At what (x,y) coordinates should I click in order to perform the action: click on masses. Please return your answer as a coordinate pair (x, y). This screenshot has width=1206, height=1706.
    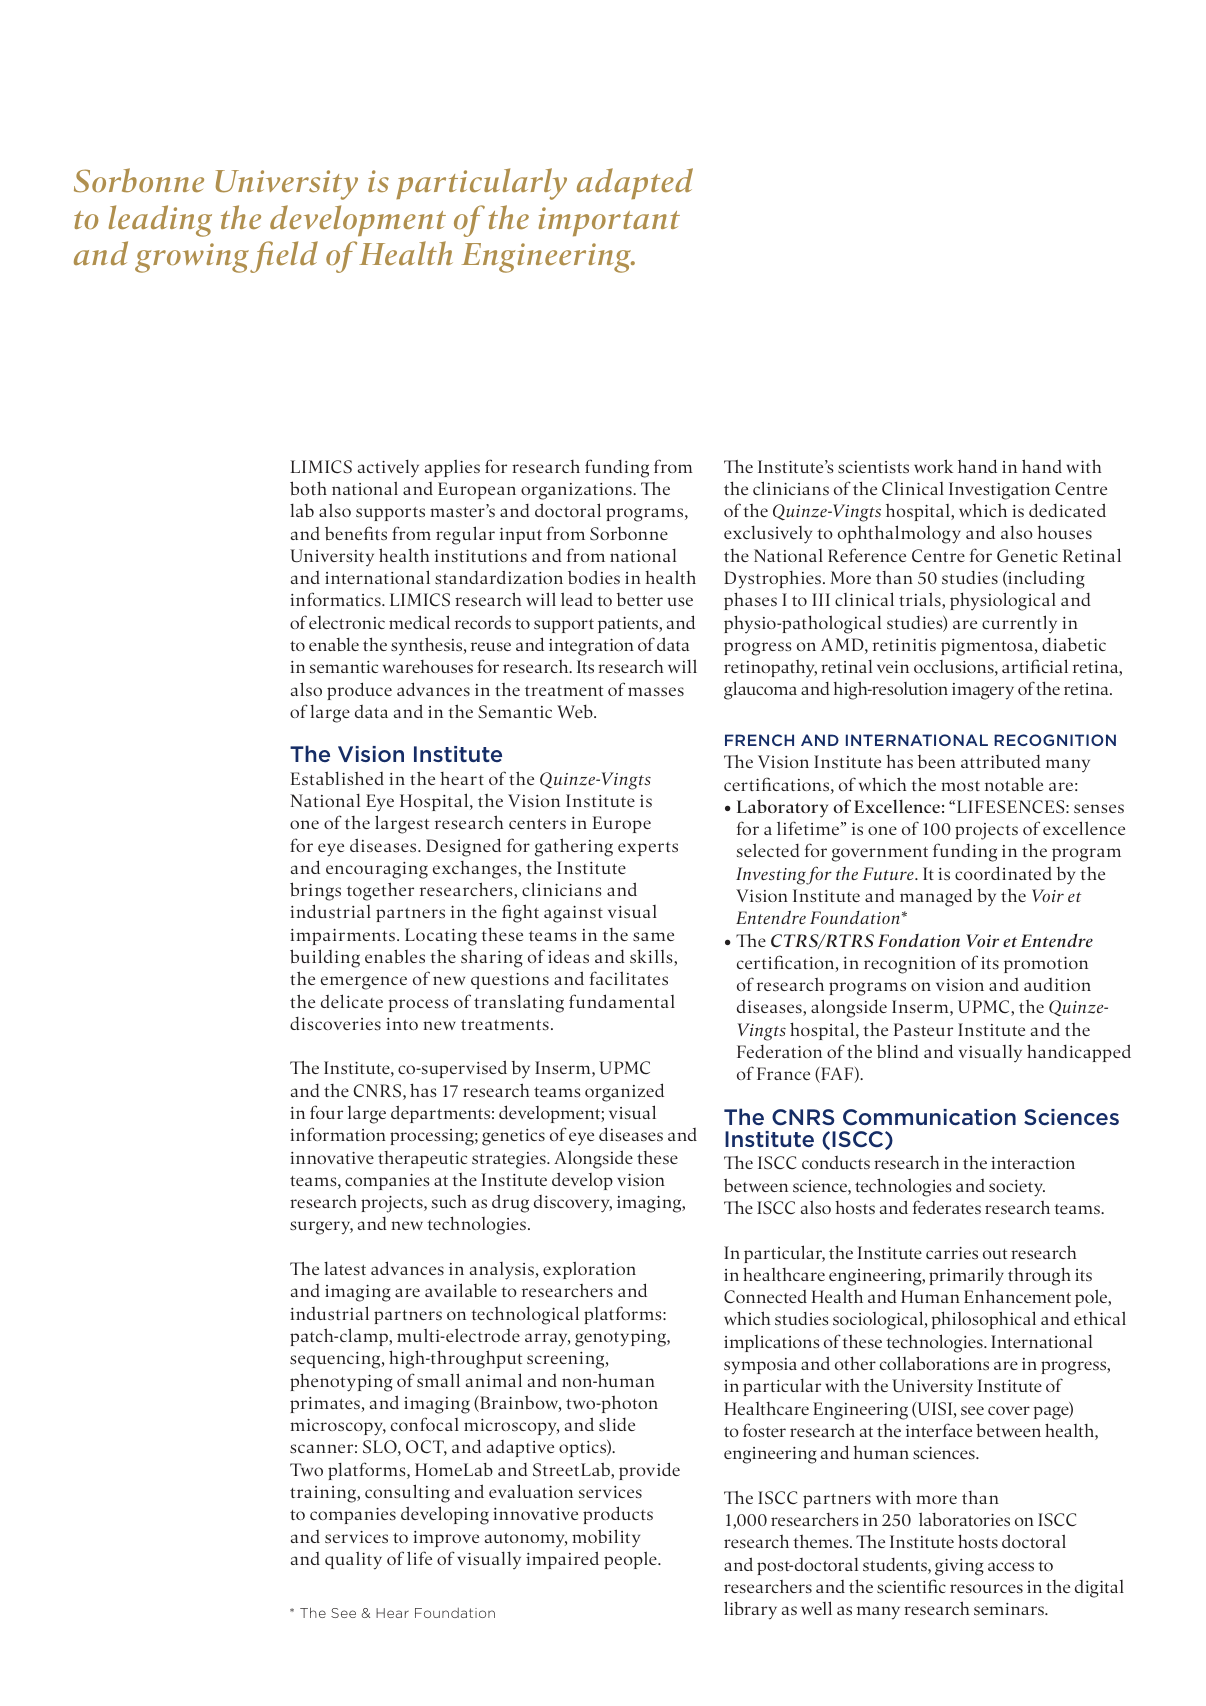
    Looking at the image, I should click on (656, 691).
